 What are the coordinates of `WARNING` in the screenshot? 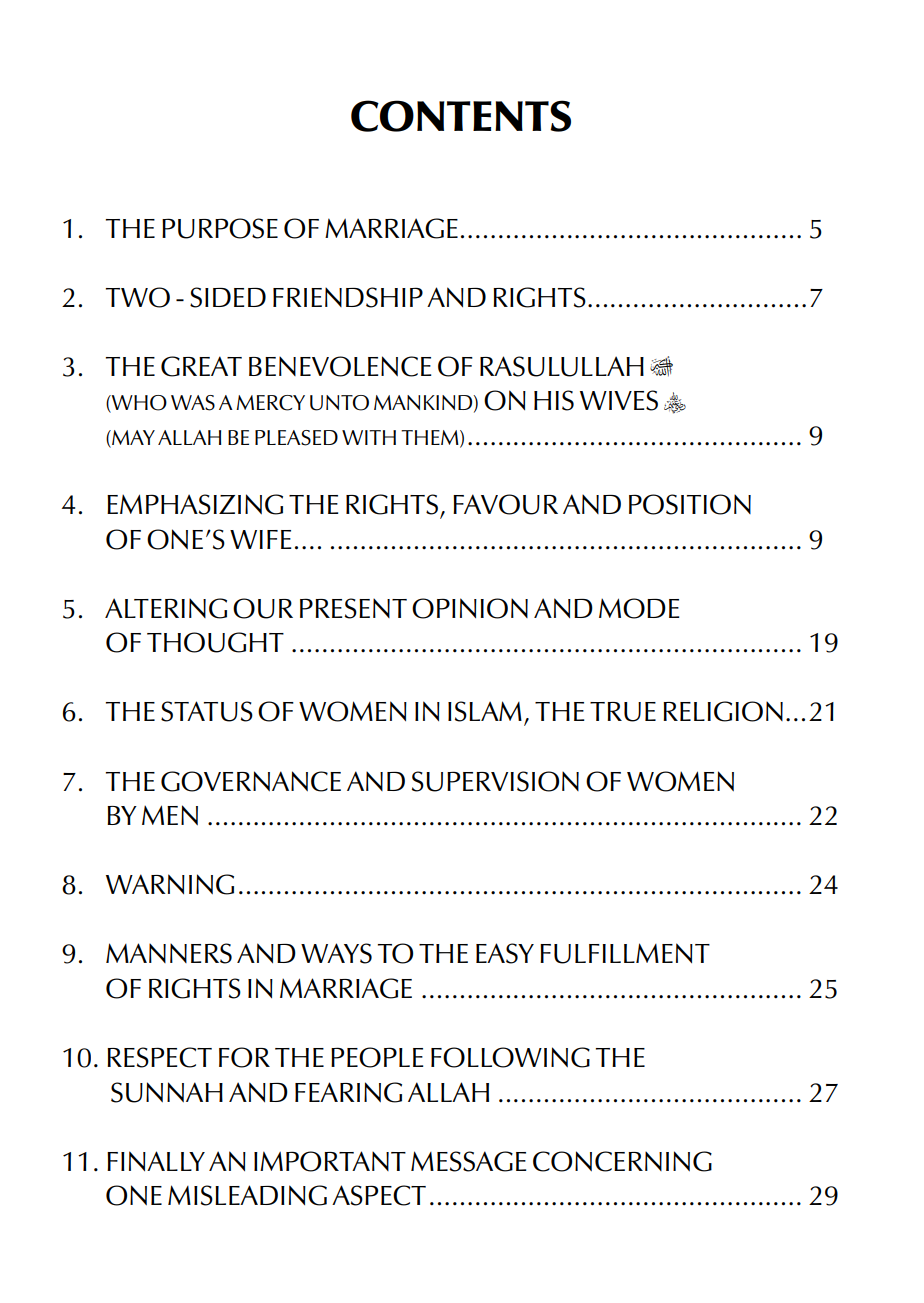 It's located at (170, 884).
